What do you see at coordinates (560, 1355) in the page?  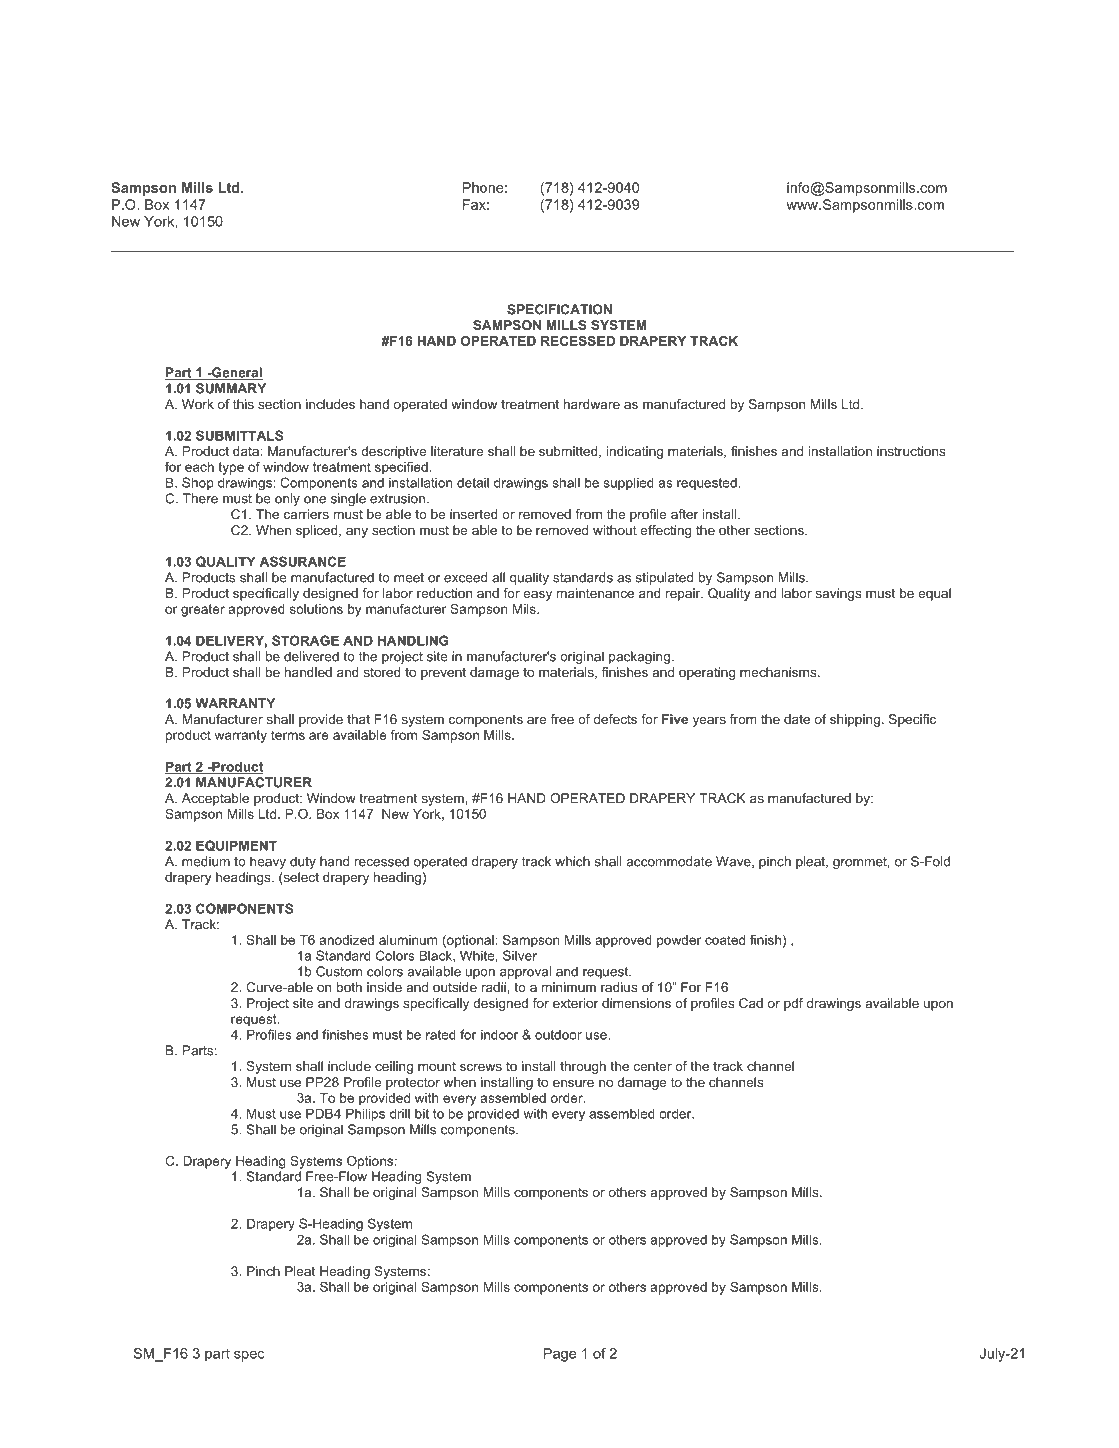 I see `Page` at bounding box center [560, 1355].
